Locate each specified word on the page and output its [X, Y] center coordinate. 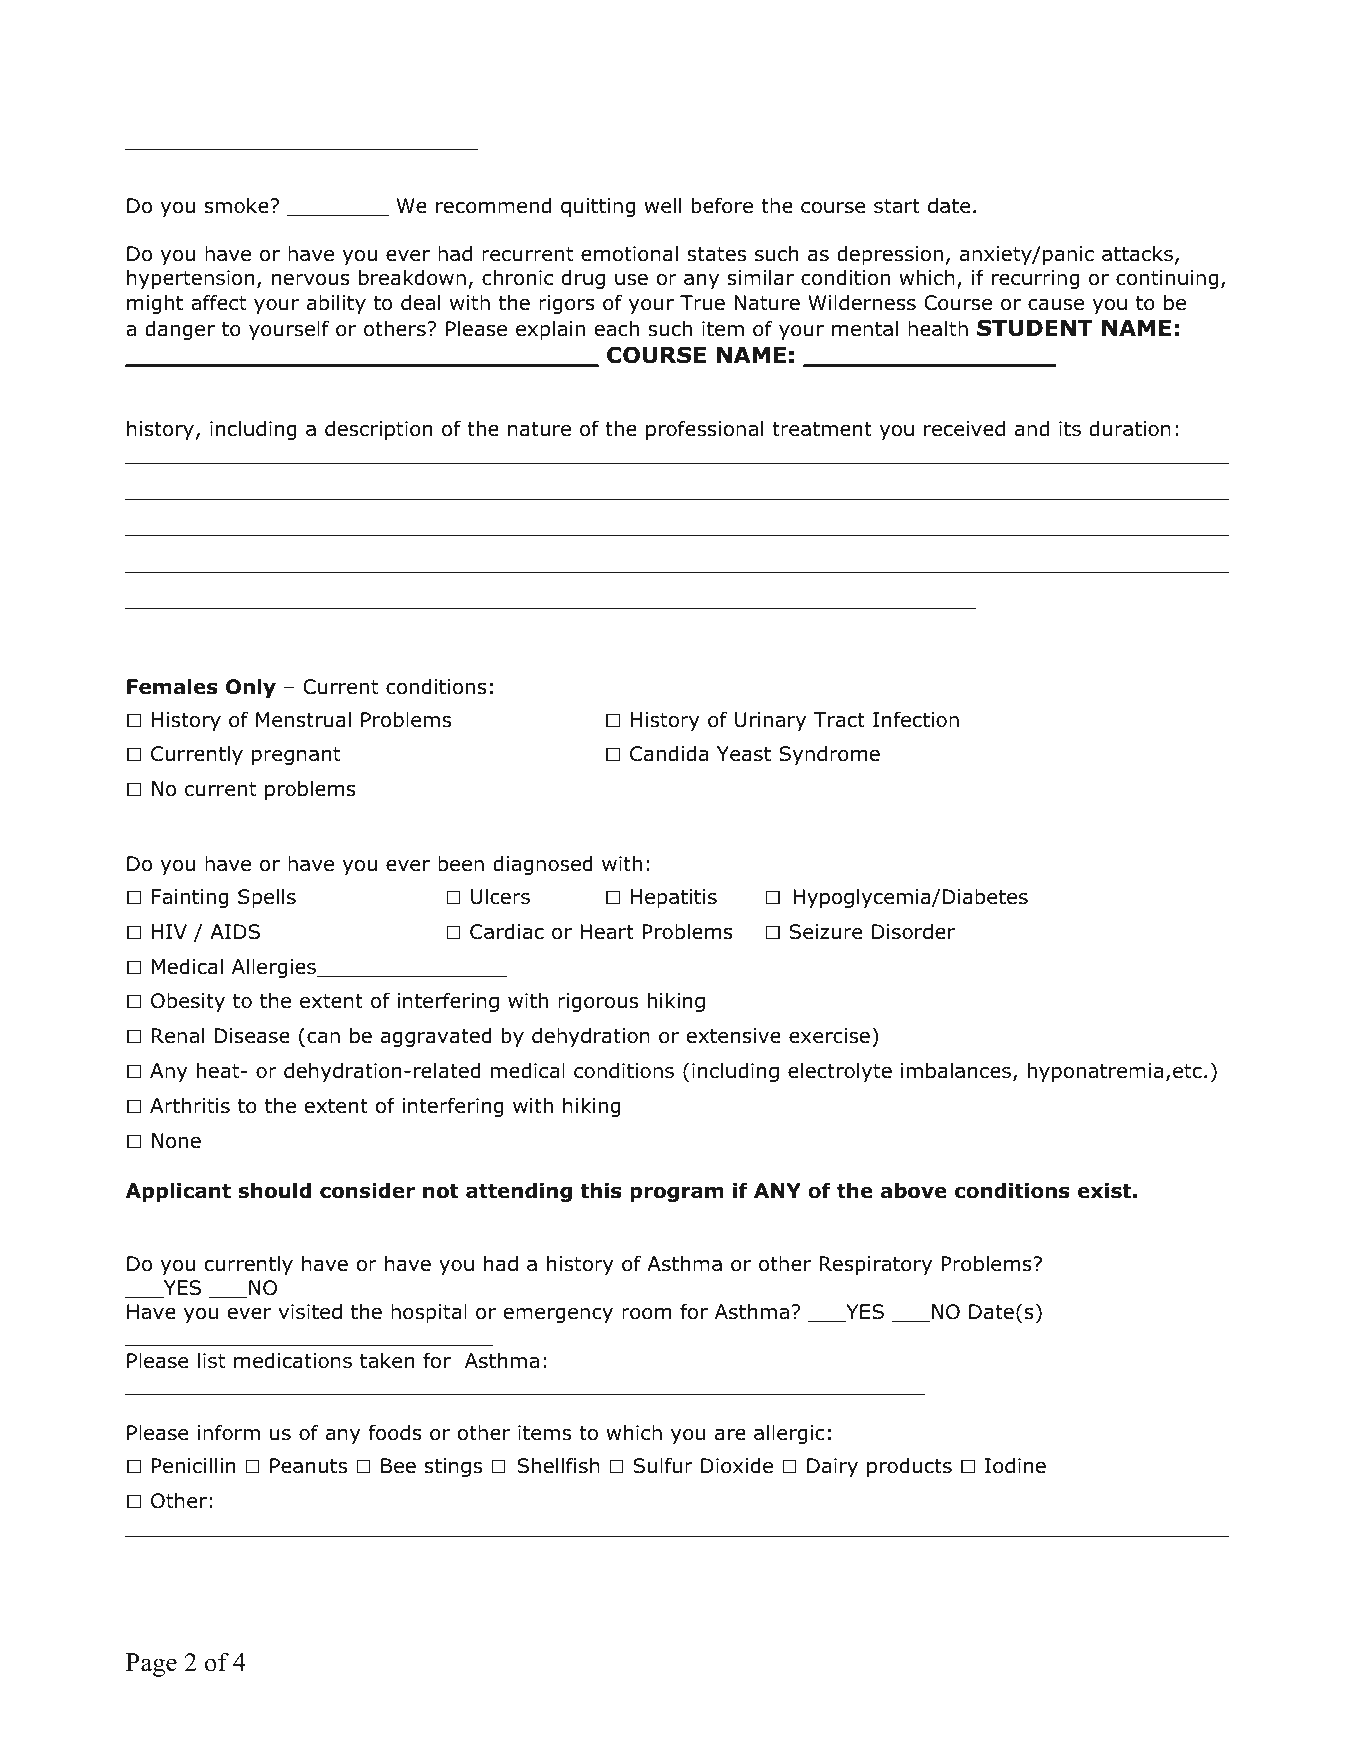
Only [251, 688]
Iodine [1015, 1466]
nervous [311, 280]
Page [151, 1665]
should [274, 1191]
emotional [629, 254]
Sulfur [663, 1465]
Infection [916, 719]
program [677, 1194]
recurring [1035, 279]
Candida [669, 754]
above [914, 1191]
